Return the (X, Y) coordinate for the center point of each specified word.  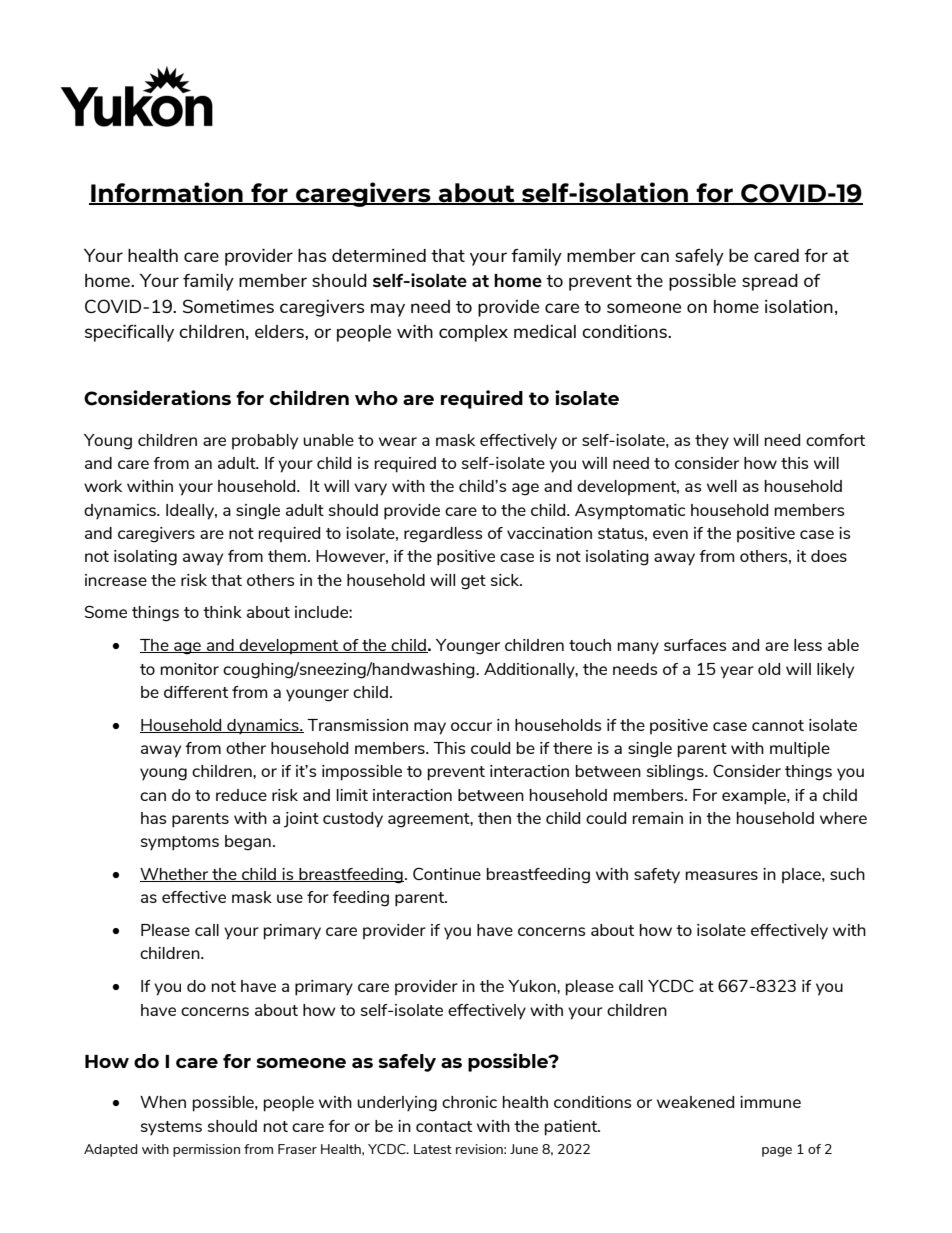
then (494, 818)
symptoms (180, 843)
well (722, 486)
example (755, 797)
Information (167, 193)
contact (444, 1126)
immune (770, 1102)
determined (379, 255)
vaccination (549, 533)
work (103, 486)
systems (171, 1128)
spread (770, 282)
